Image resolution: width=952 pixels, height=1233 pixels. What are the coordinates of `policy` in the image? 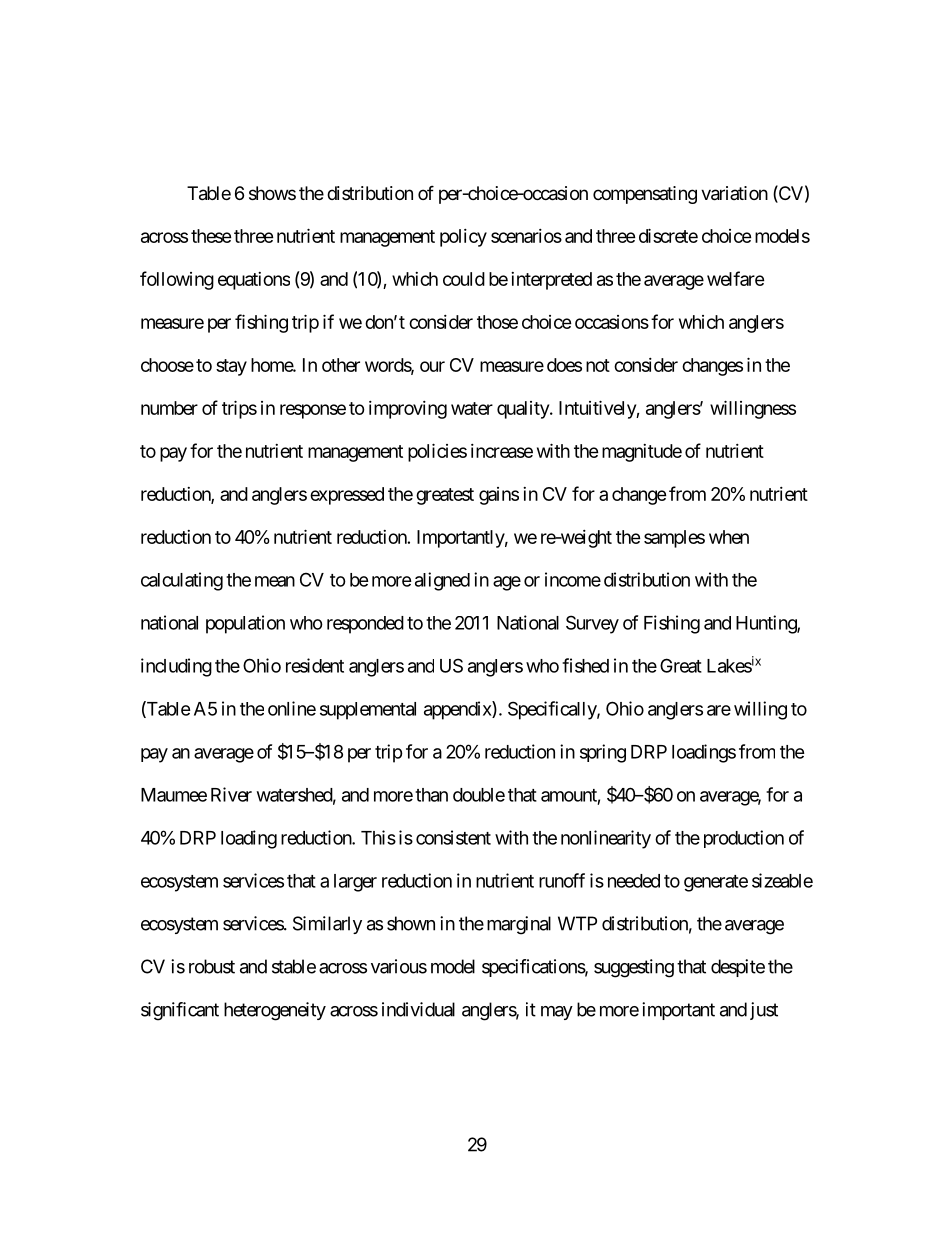 It's located at (463, 238).
